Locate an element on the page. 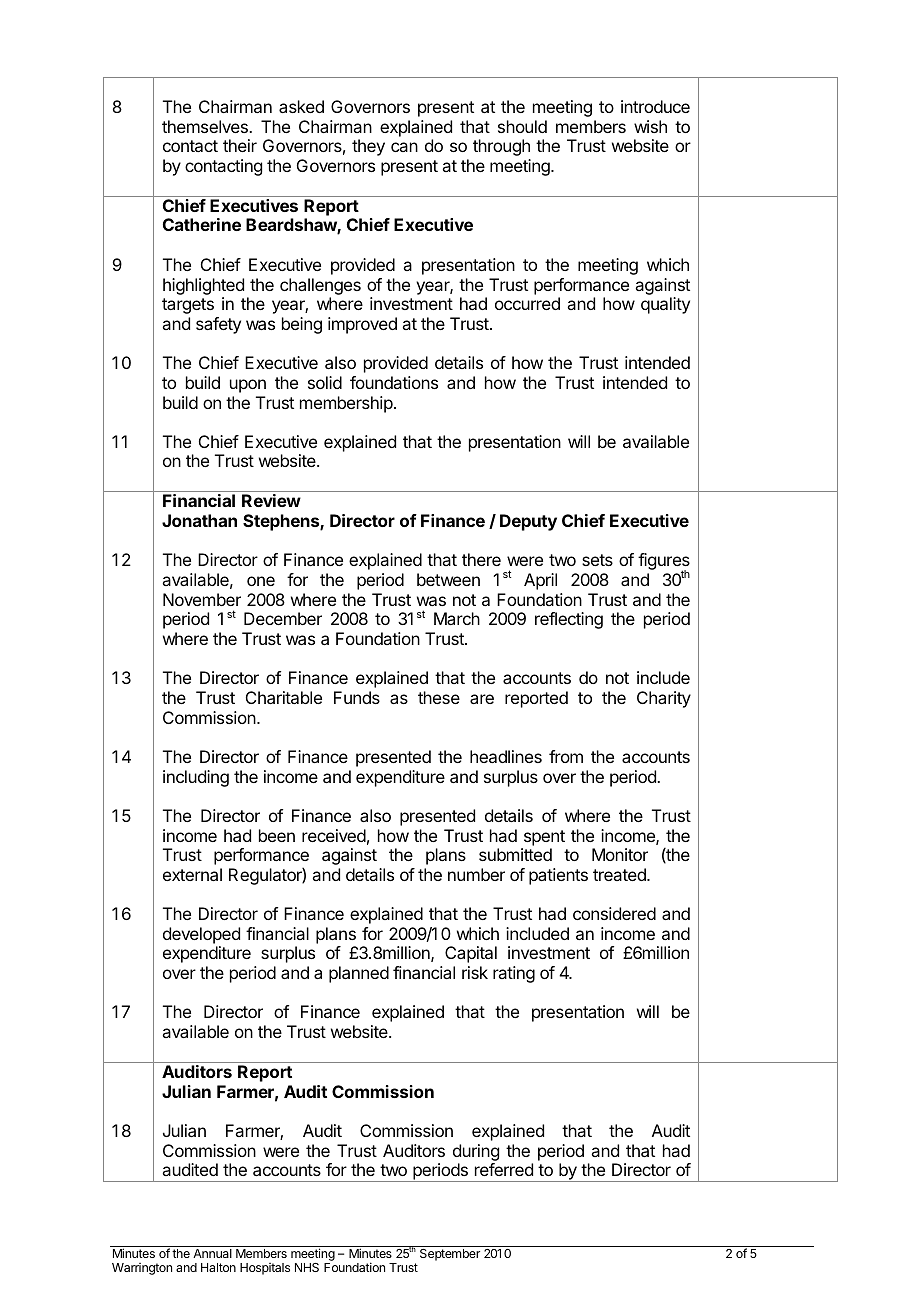  Annual is located at coordinates (212, 1253).
